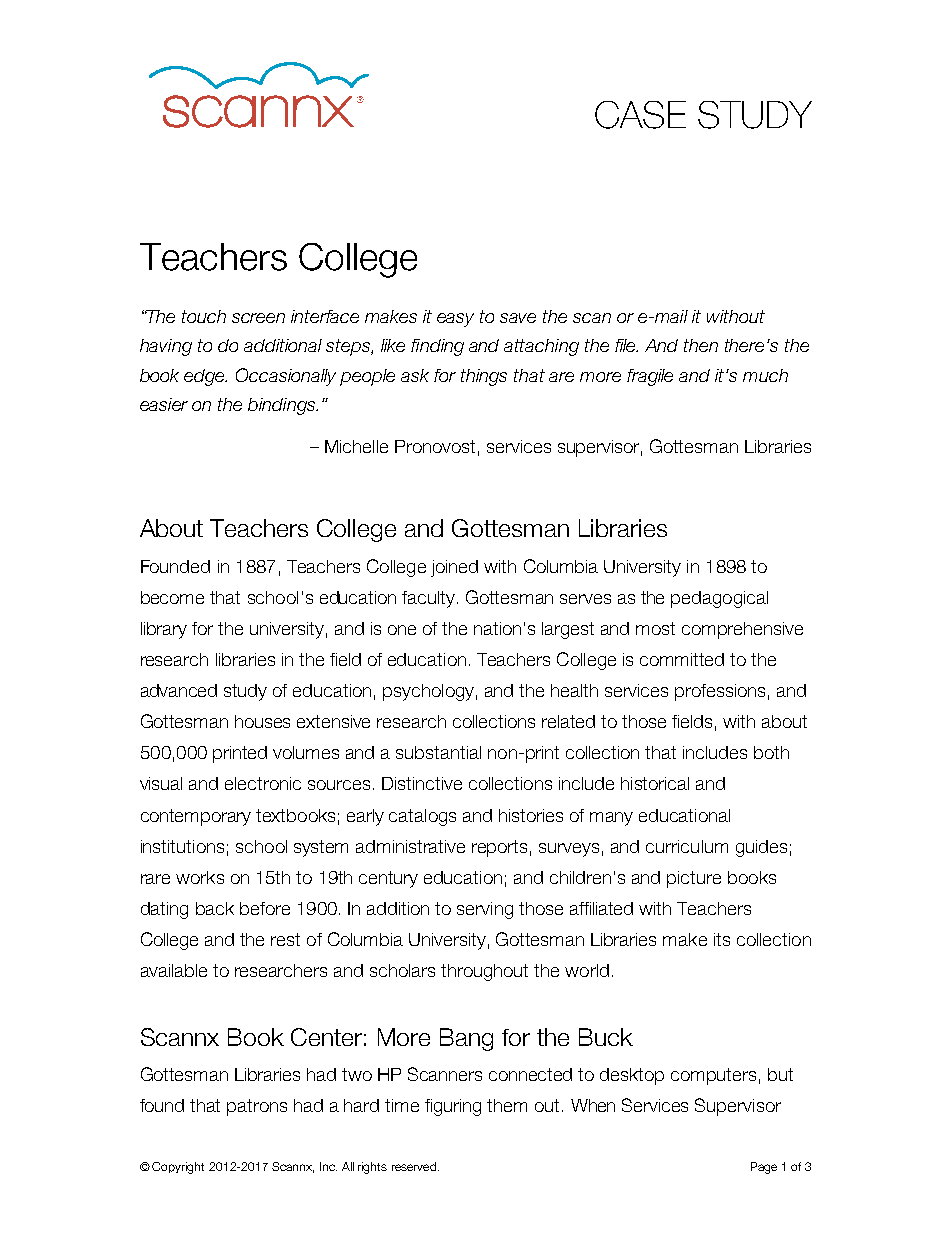 The width and height of the image is (952, 1233). I want to click on fragile, so click(650, 377).
